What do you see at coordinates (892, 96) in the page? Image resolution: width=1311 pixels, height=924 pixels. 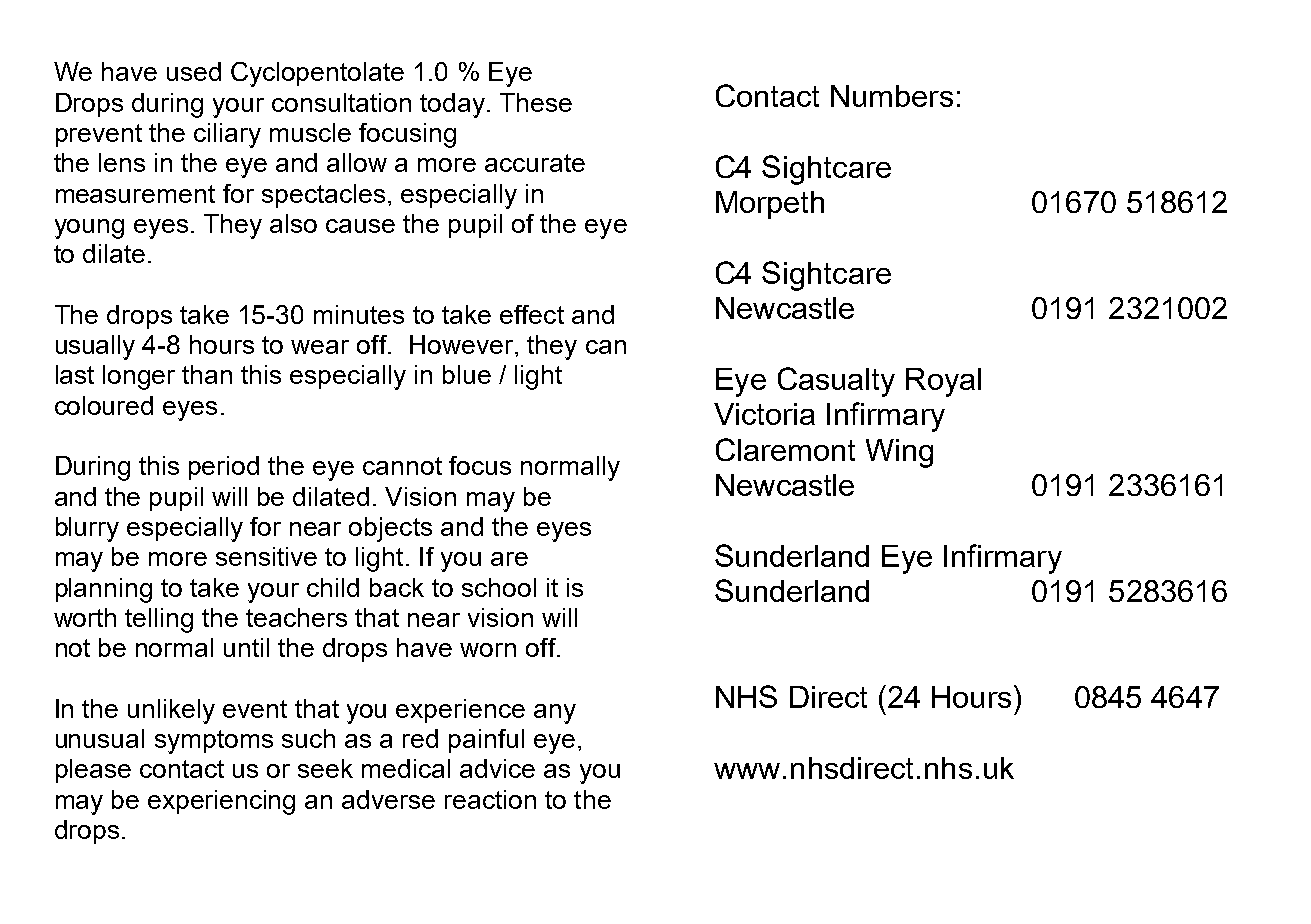 I see `Numbers` at bounding box center [892, 96].
